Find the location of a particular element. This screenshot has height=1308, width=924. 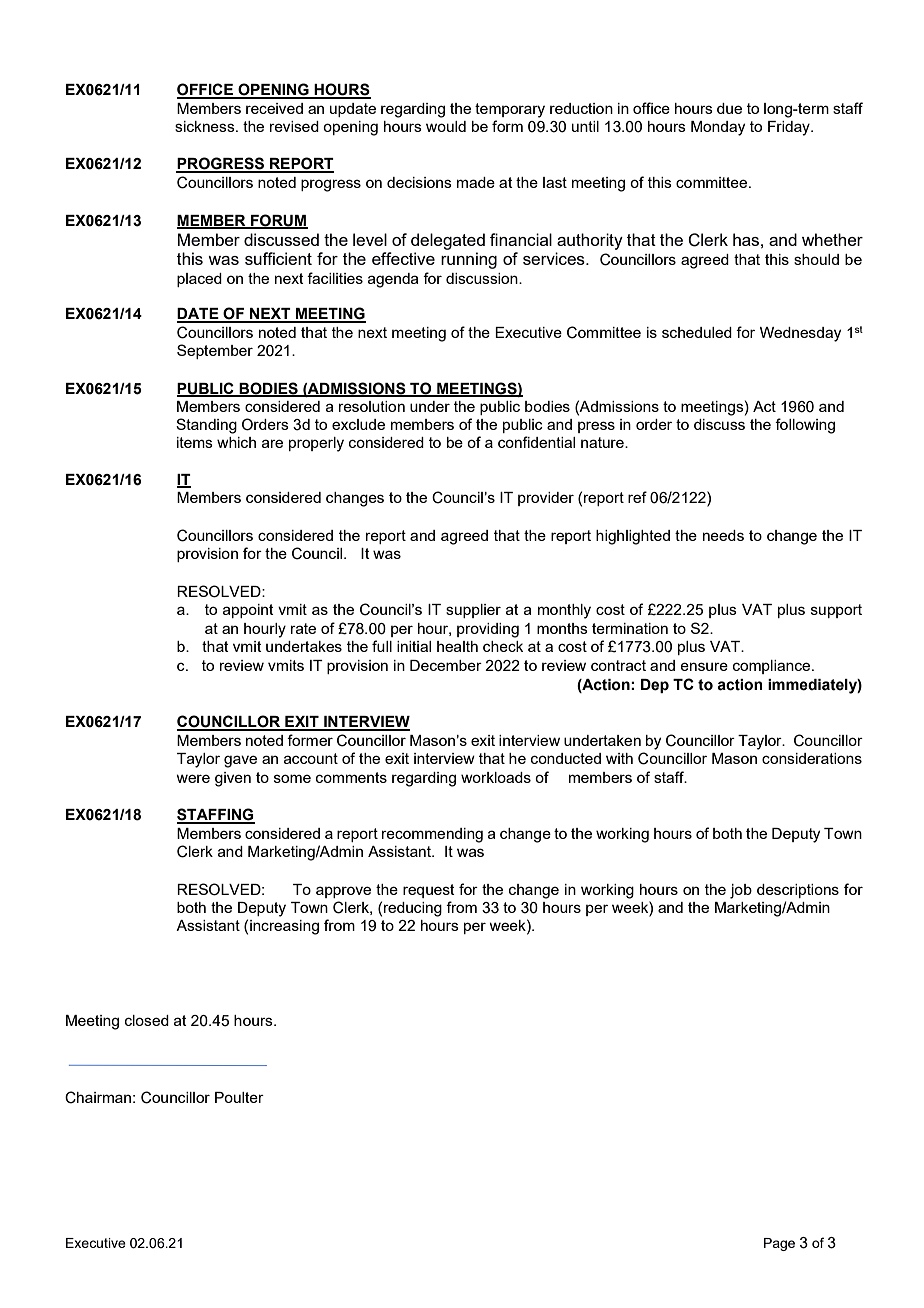

appoint is located at coordinates (248, 611).
